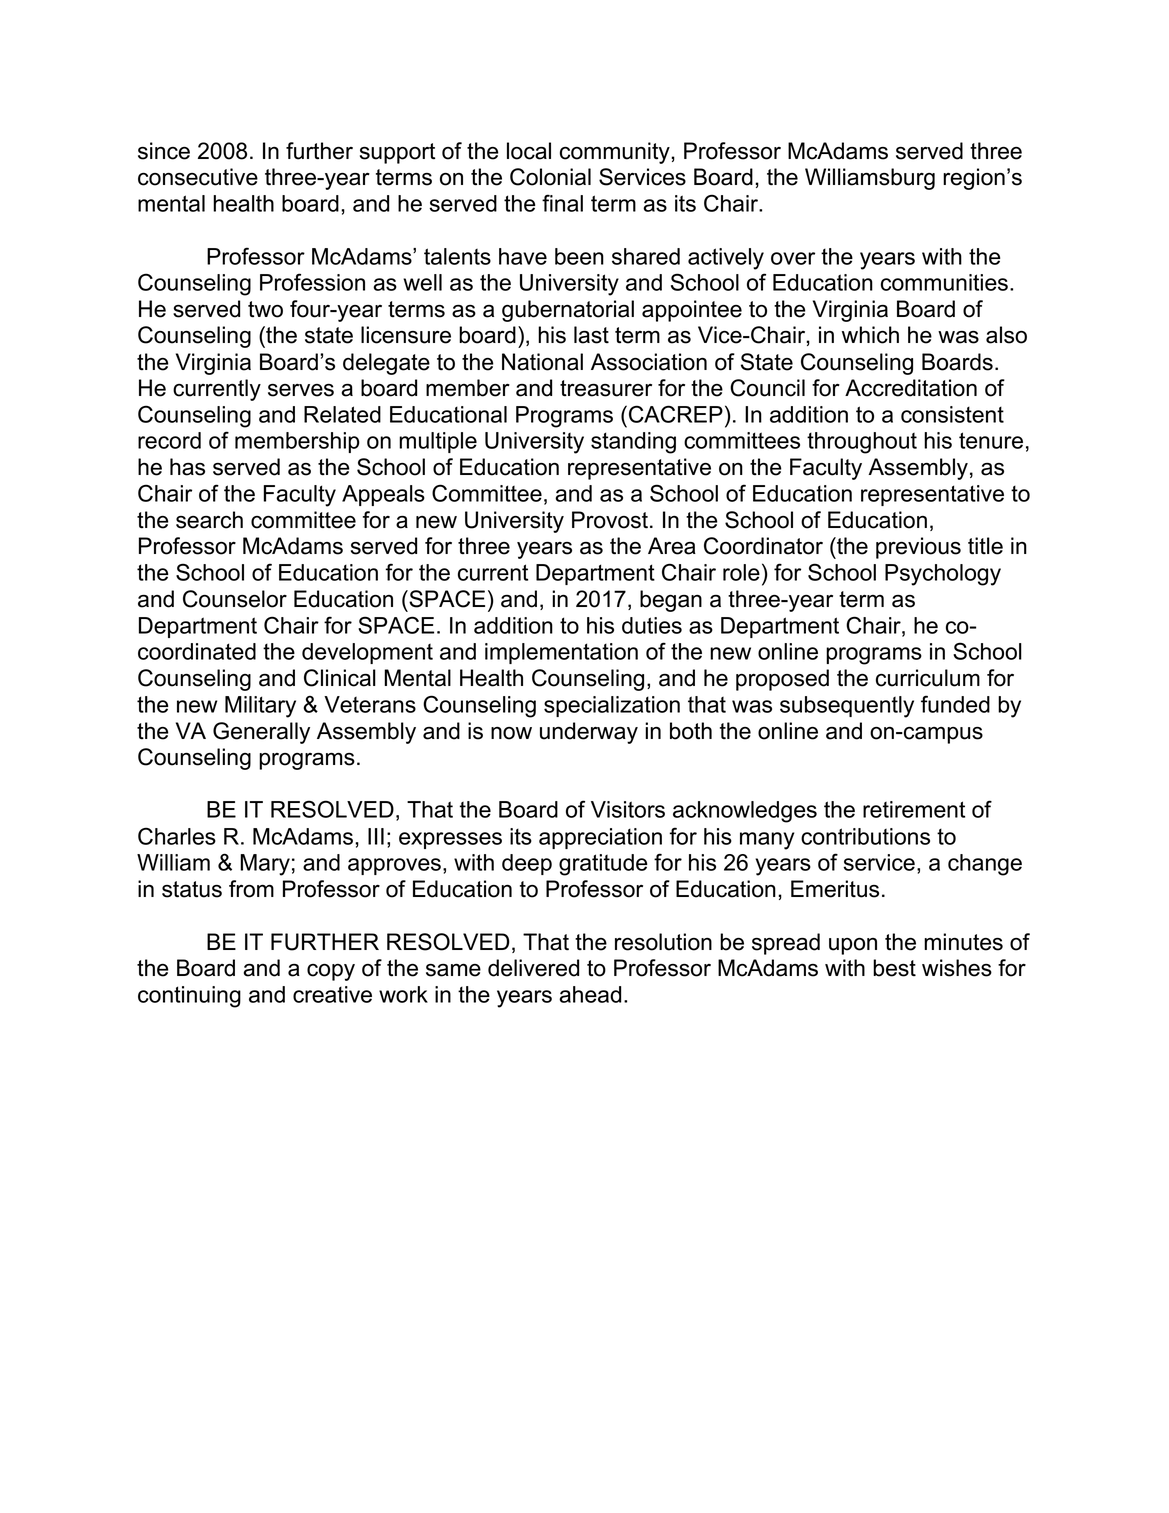  Describe the element at coordinates (260, 707) in the screenshot. I see `Military` at that location.
